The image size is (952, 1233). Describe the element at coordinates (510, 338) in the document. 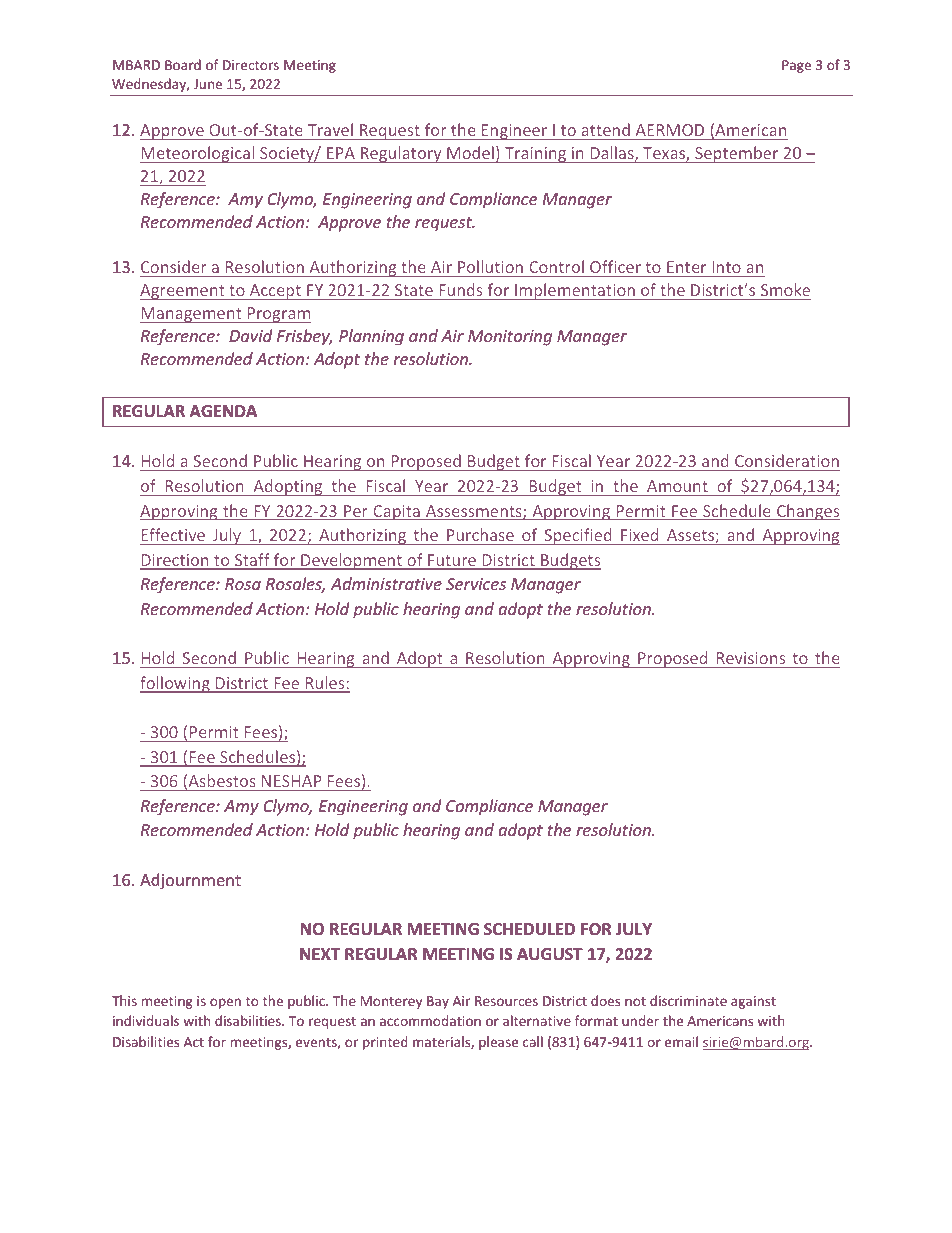

I see `Monitoring` at that location.
